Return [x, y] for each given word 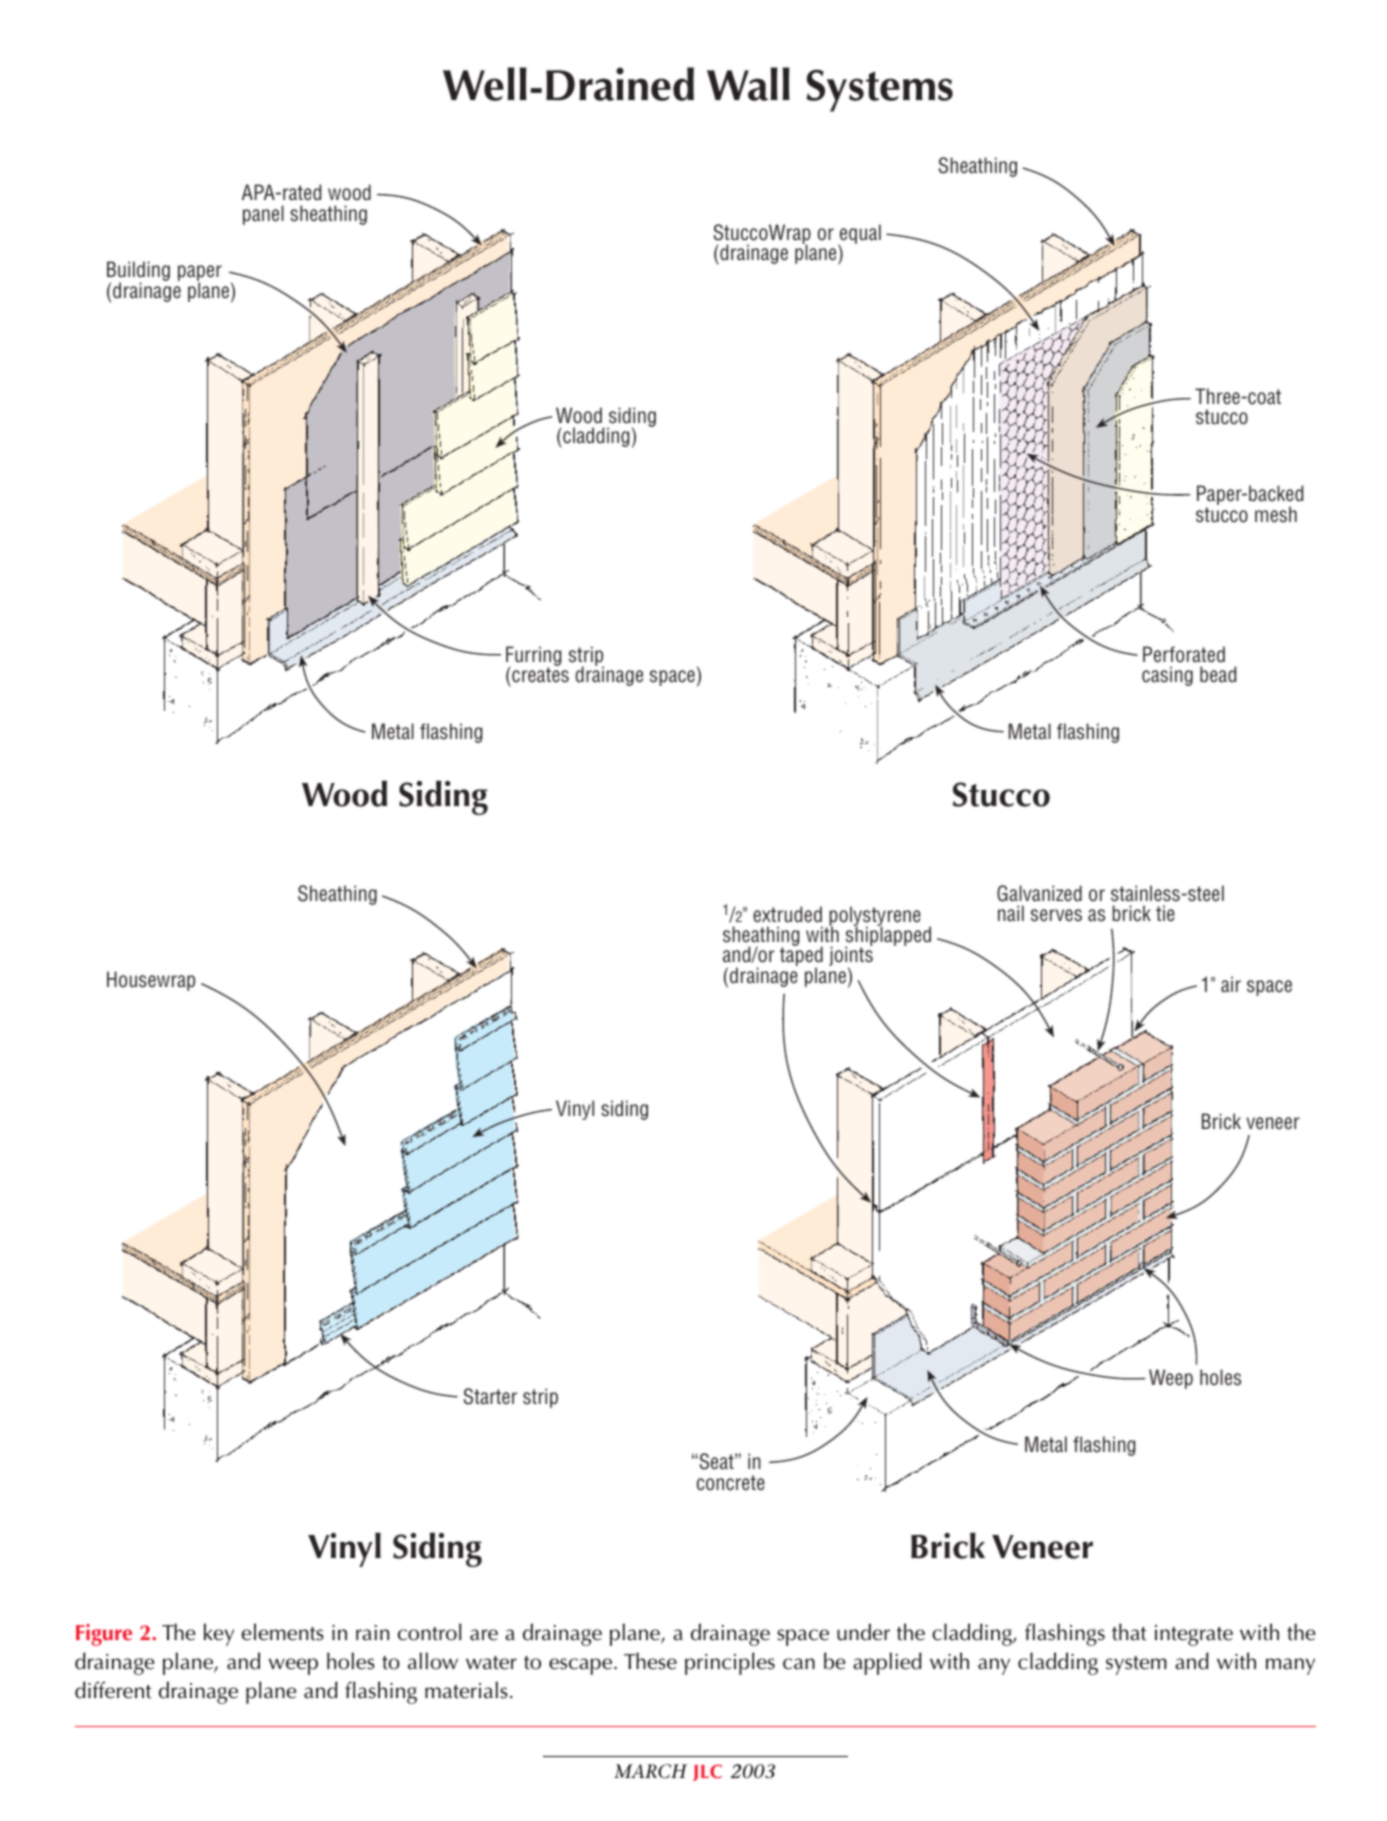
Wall [748, 84]
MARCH [650, 1771]
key [219, 1634]
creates [540, 675]
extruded [787, 914]
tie [1165, 913]
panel [263, 215]
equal [859, 235]
